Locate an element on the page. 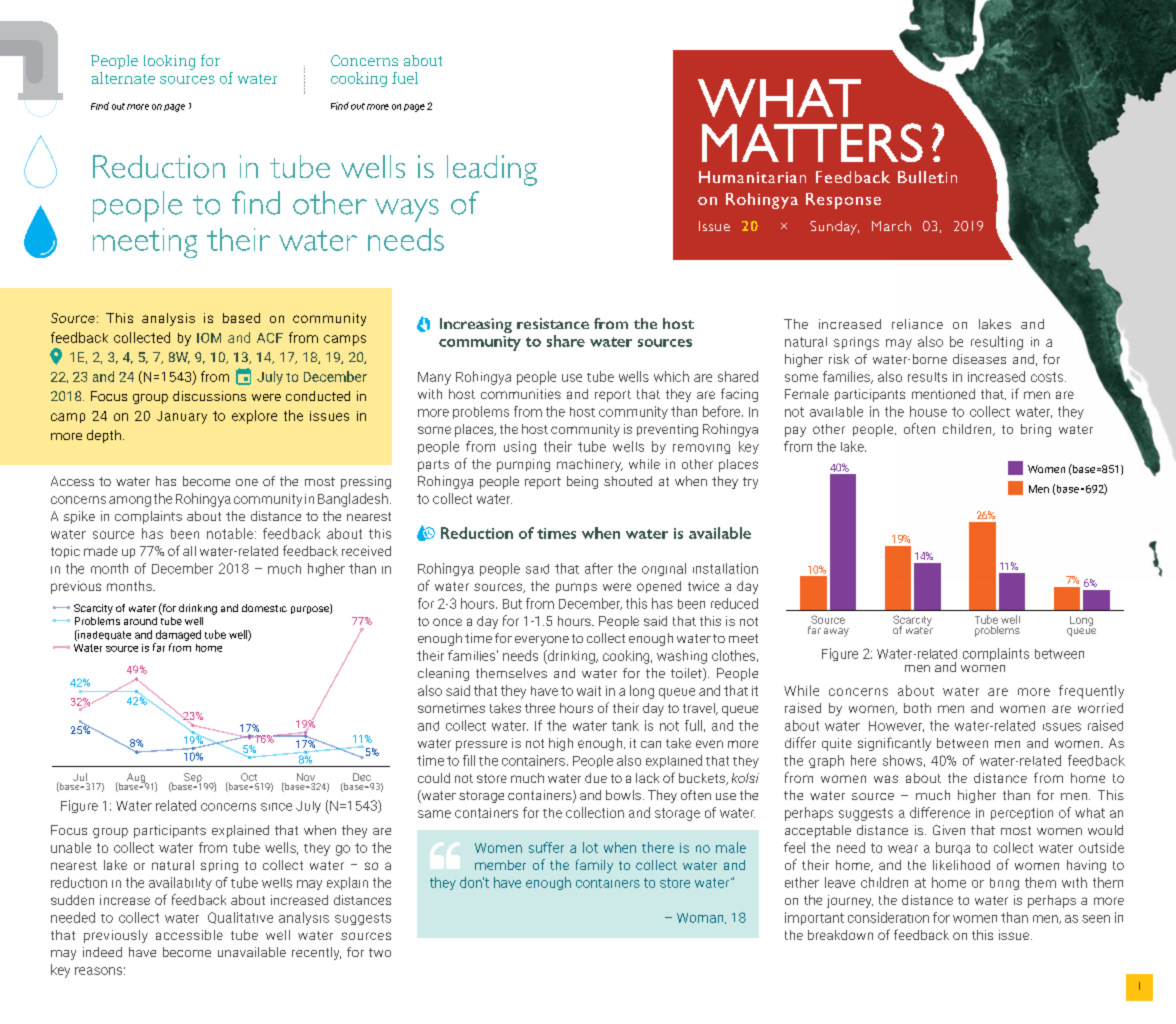  Sep is located at coordinates (192, 779).
